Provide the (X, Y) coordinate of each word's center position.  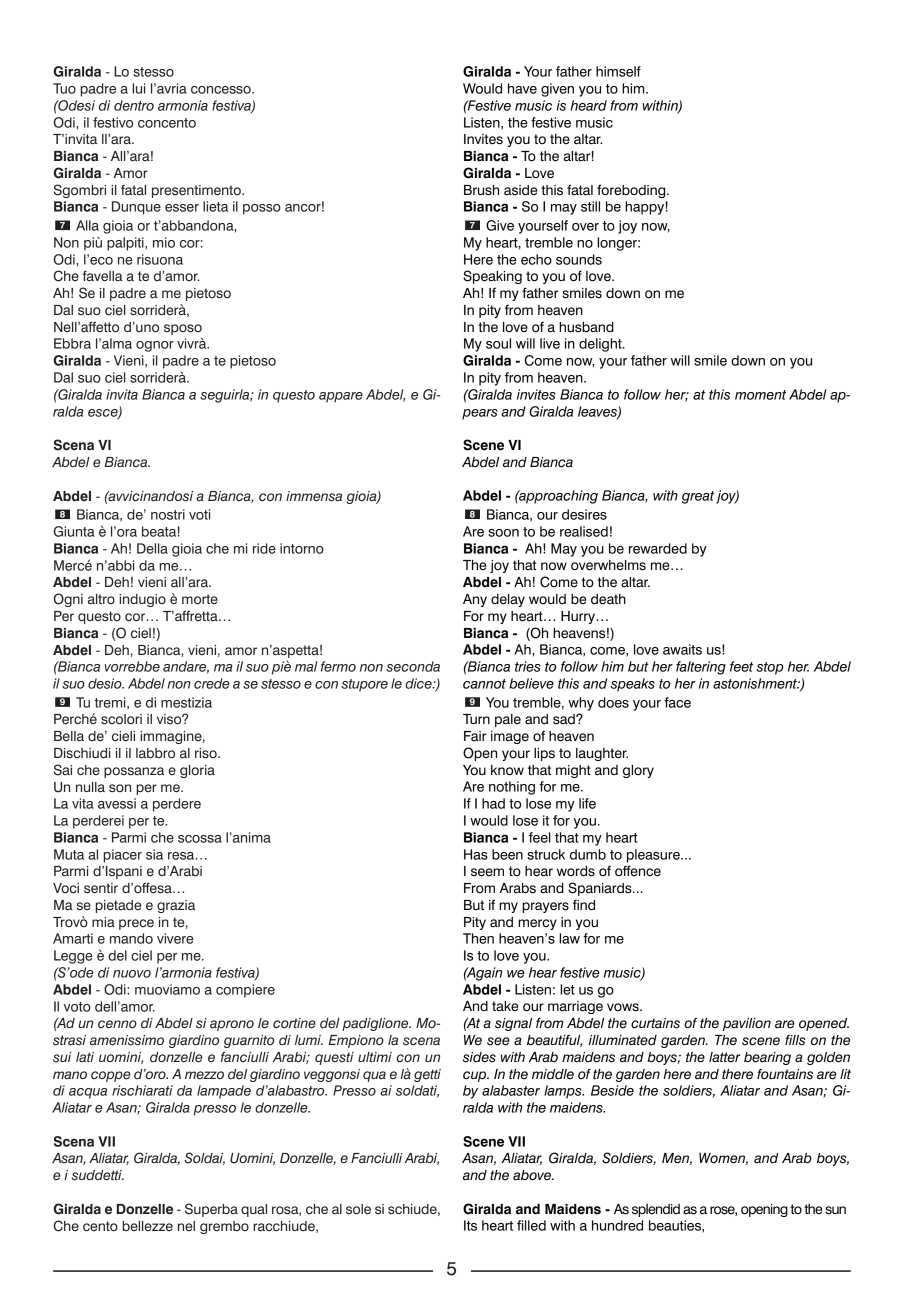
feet (741, 666)
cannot (484, 684)
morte (200, 599)
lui (138, 88)
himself (618, 71)
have (522, 88)
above (533, 1175)
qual (254, 1210)
